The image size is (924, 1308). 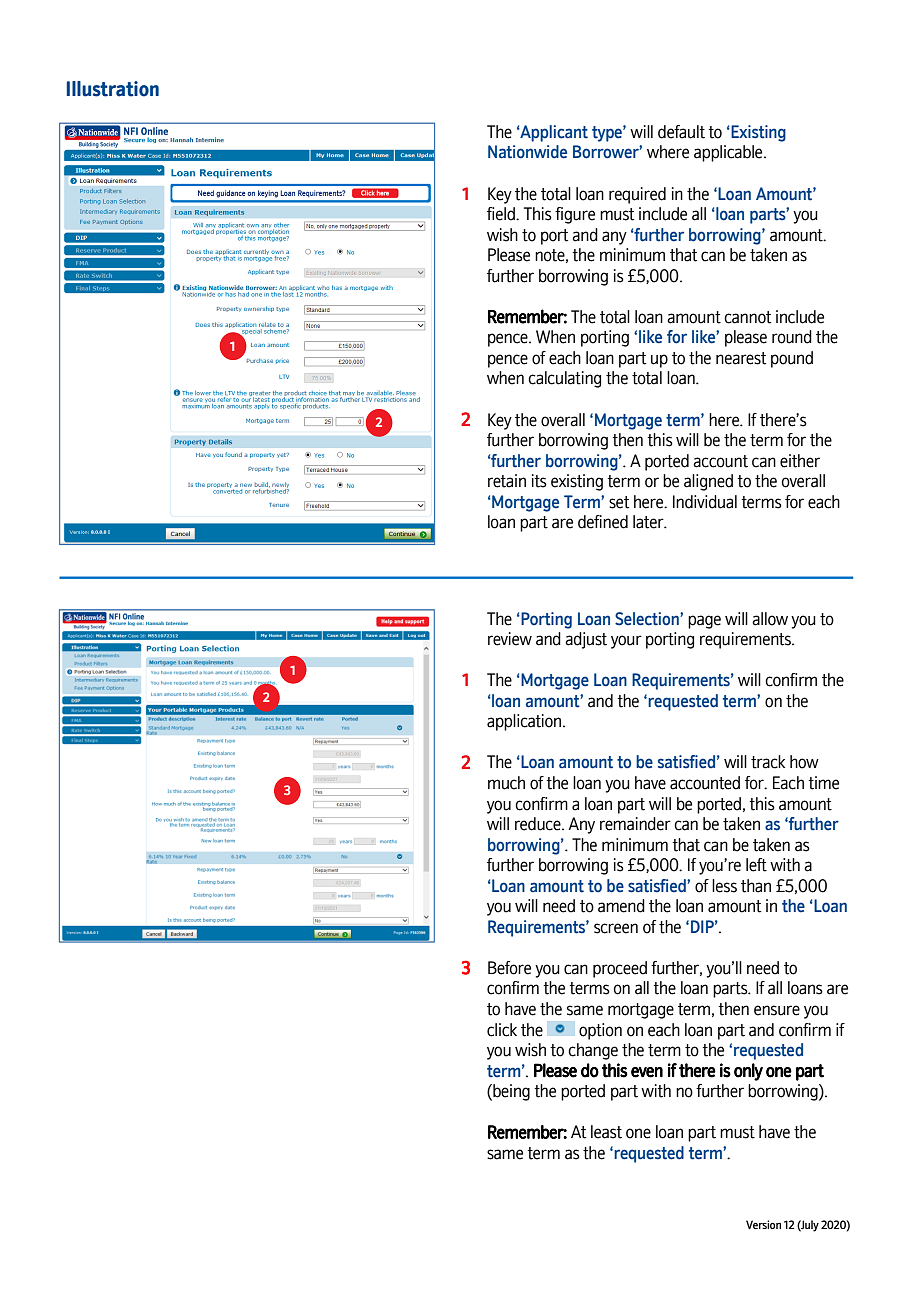 What do you see at coordinates (510, 639) in the screenshot?
I see `review` at bounding box center [510, 639].
